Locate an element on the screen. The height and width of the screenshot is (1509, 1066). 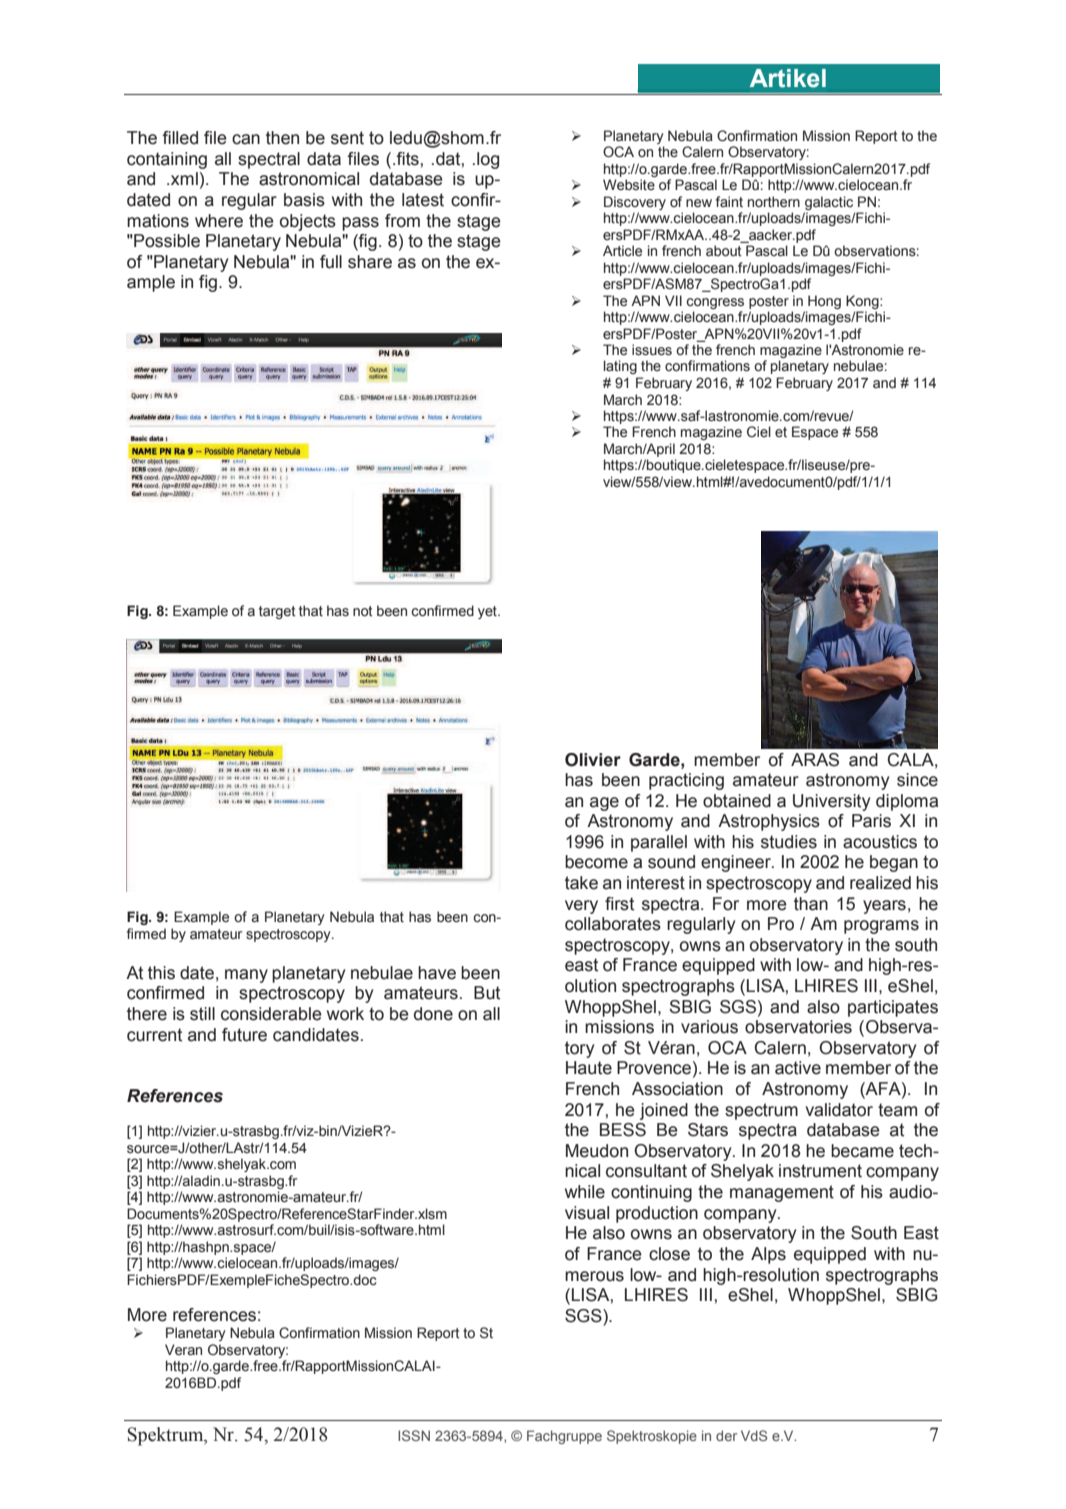
xml is located at coordinates (183, 178).
